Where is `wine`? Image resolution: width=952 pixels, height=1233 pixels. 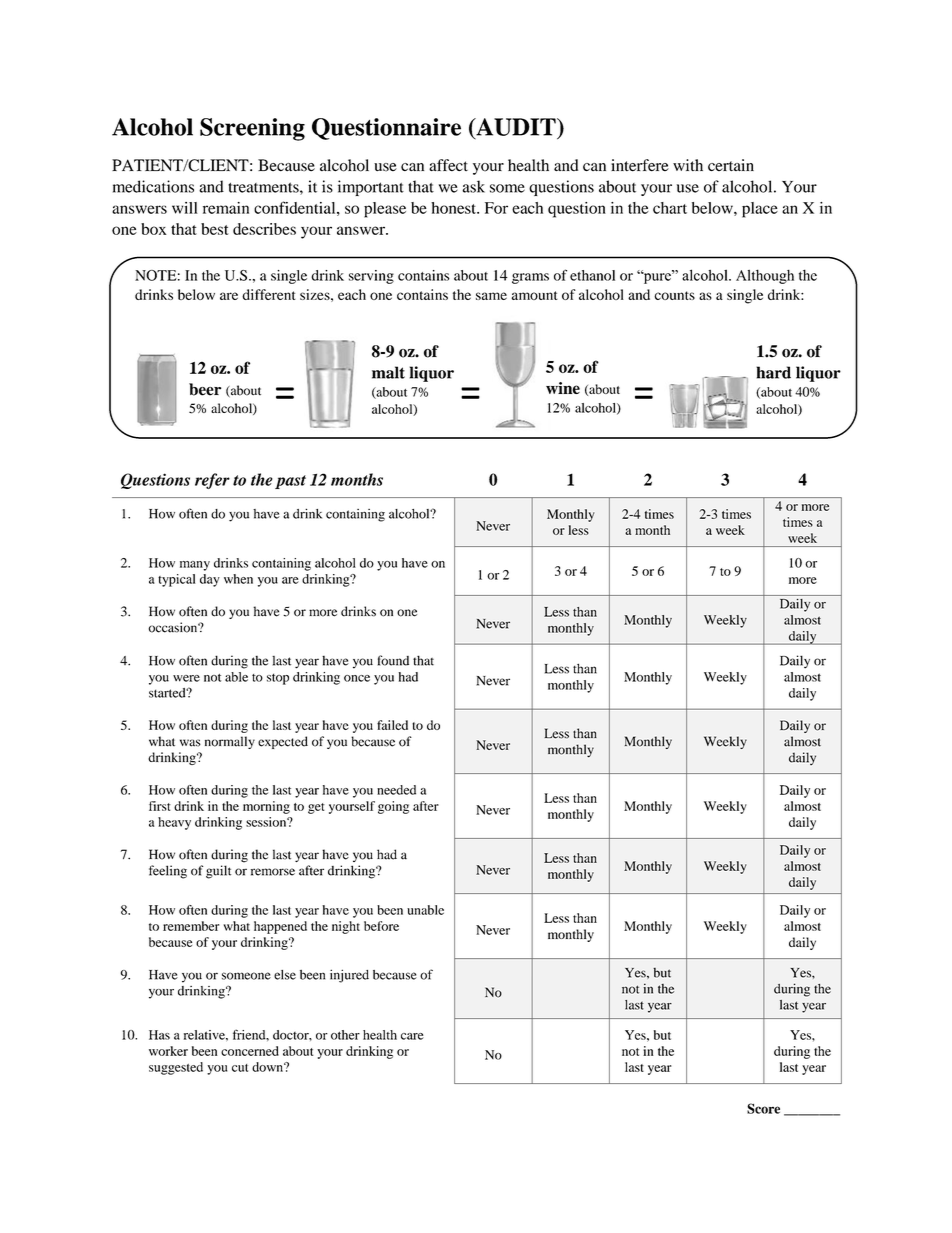
wine is located at coordinates (563, 388).
